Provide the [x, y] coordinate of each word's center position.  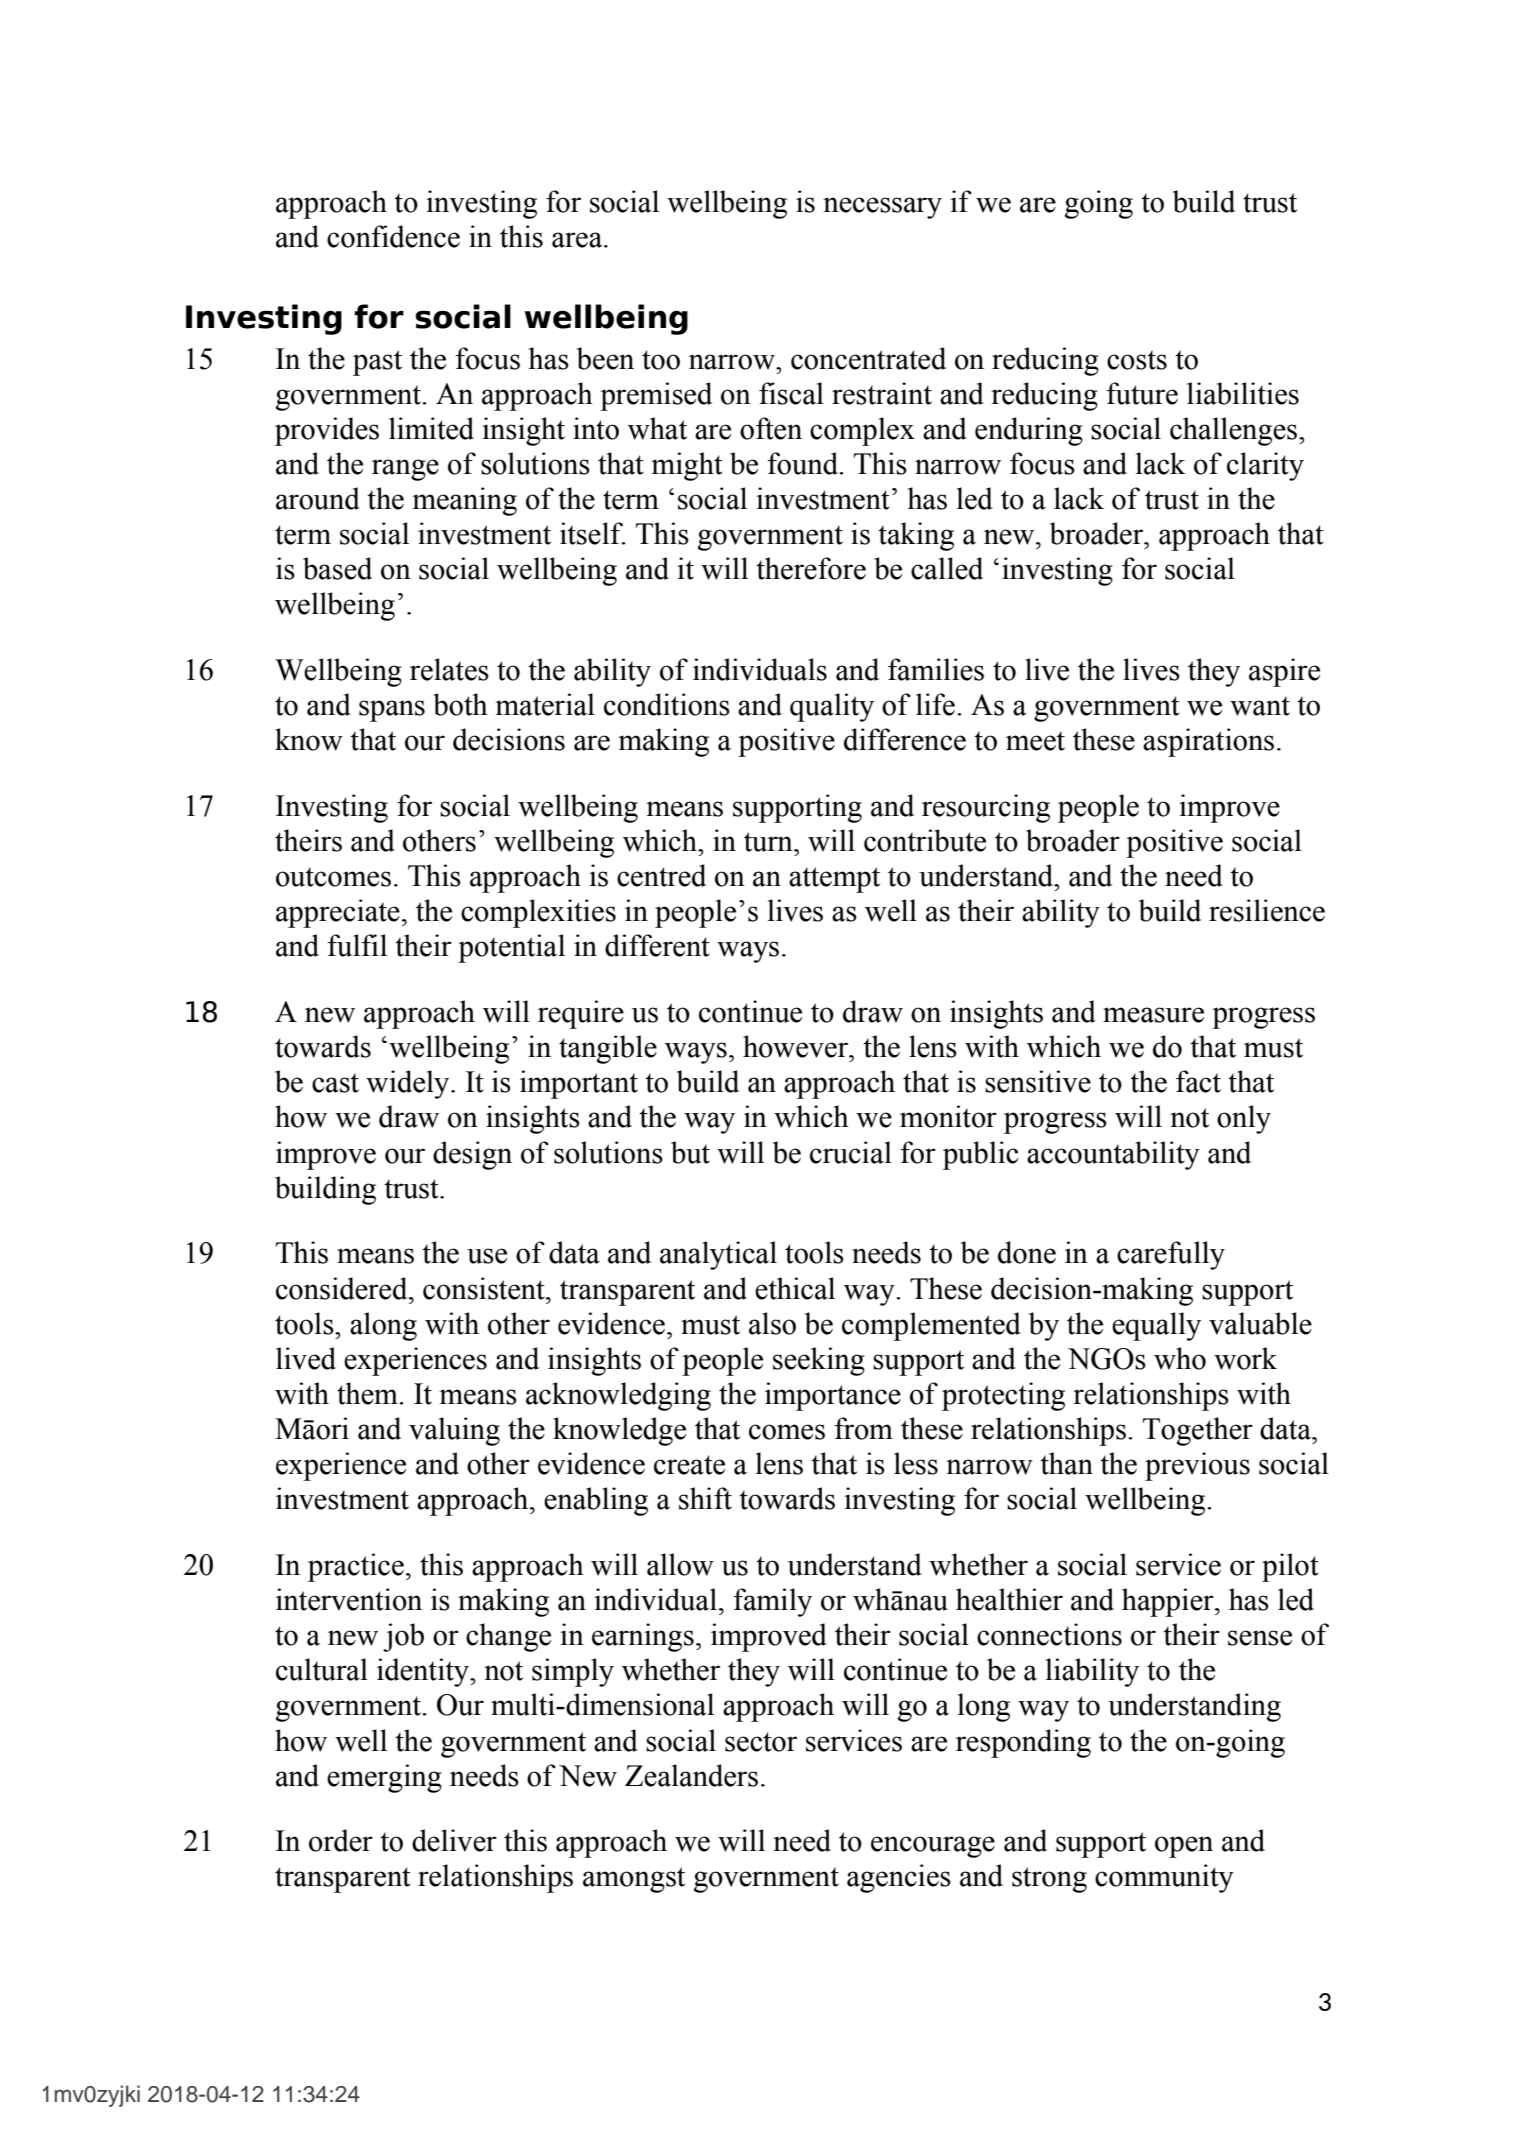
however [797, 1046]
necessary [882, 208]
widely [409, 1084]
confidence [393, 236]
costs [1137, 360]
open [1184, 1847]
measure [1153, 1015]
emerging [384, 1778]
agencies [899, 1878]
